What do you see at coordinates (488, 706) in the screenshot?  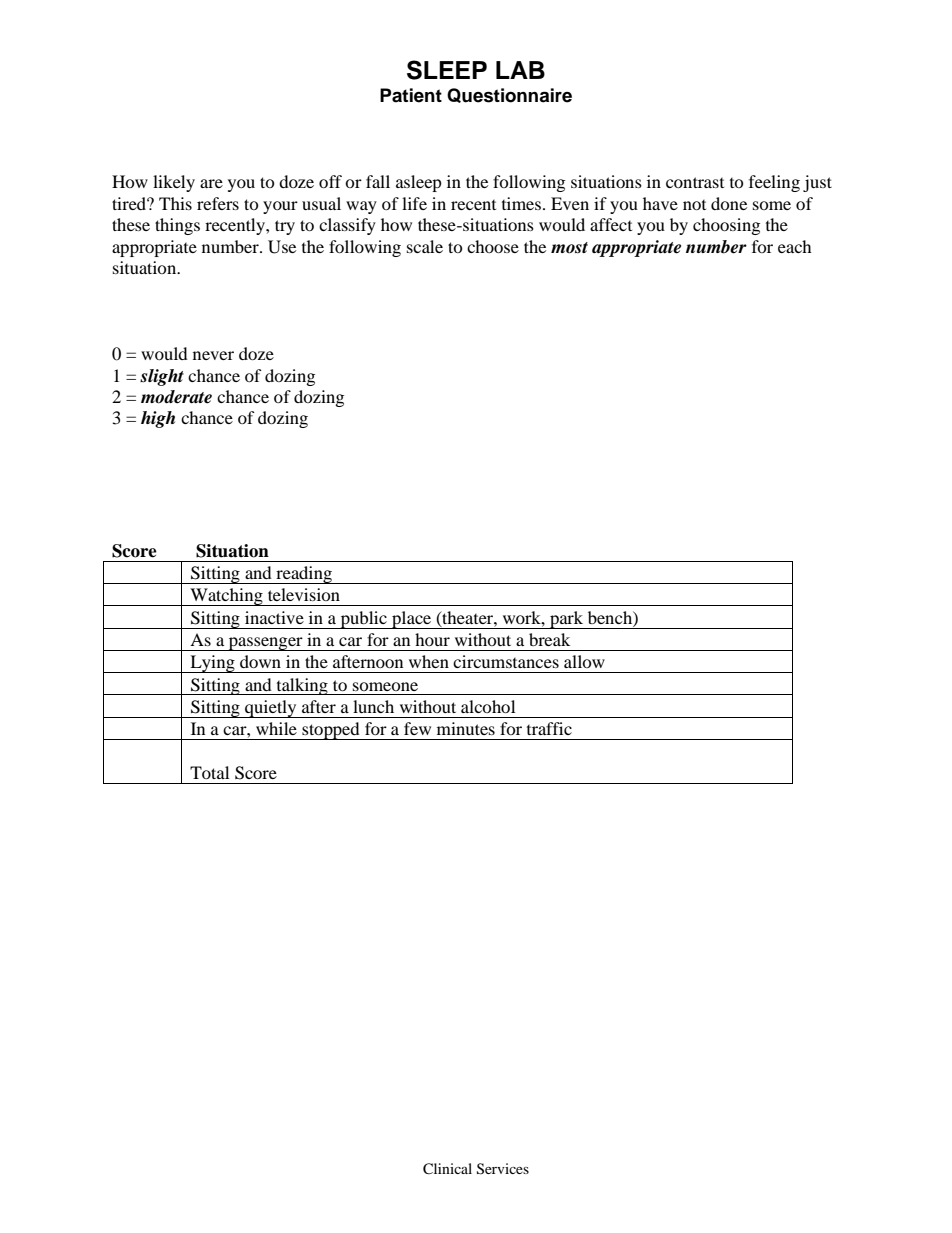 I see `alcohol` at bounding box center [488, 706].
